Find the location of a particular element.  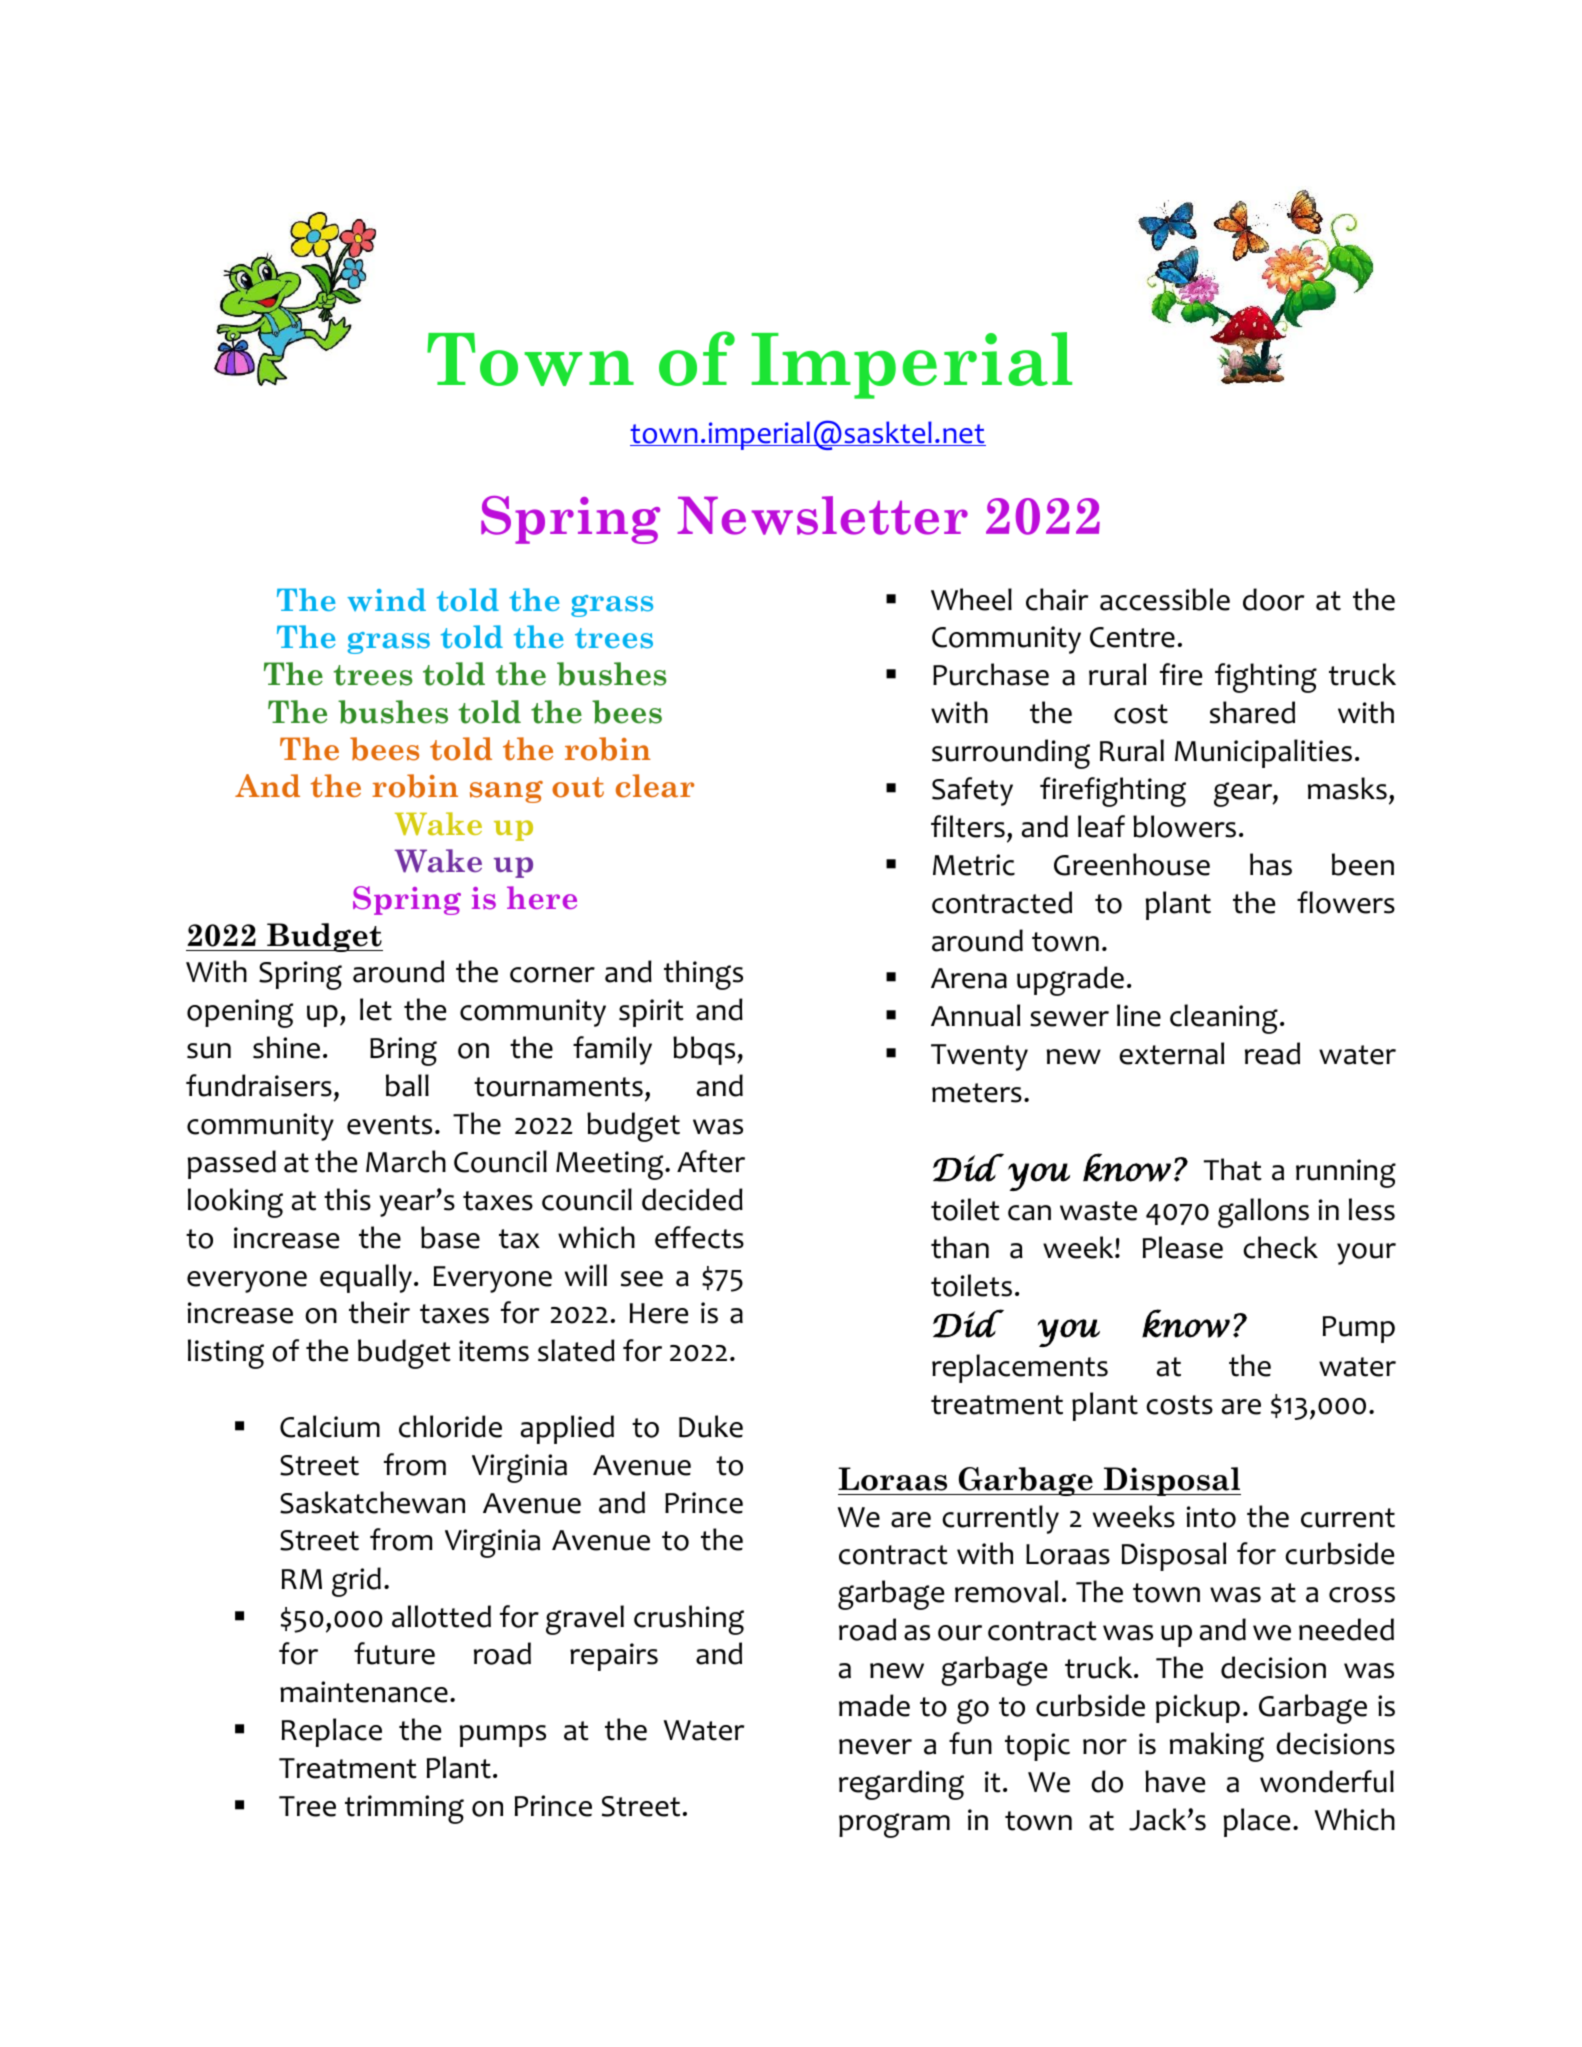

never is located at coordinates (875, 1747).
